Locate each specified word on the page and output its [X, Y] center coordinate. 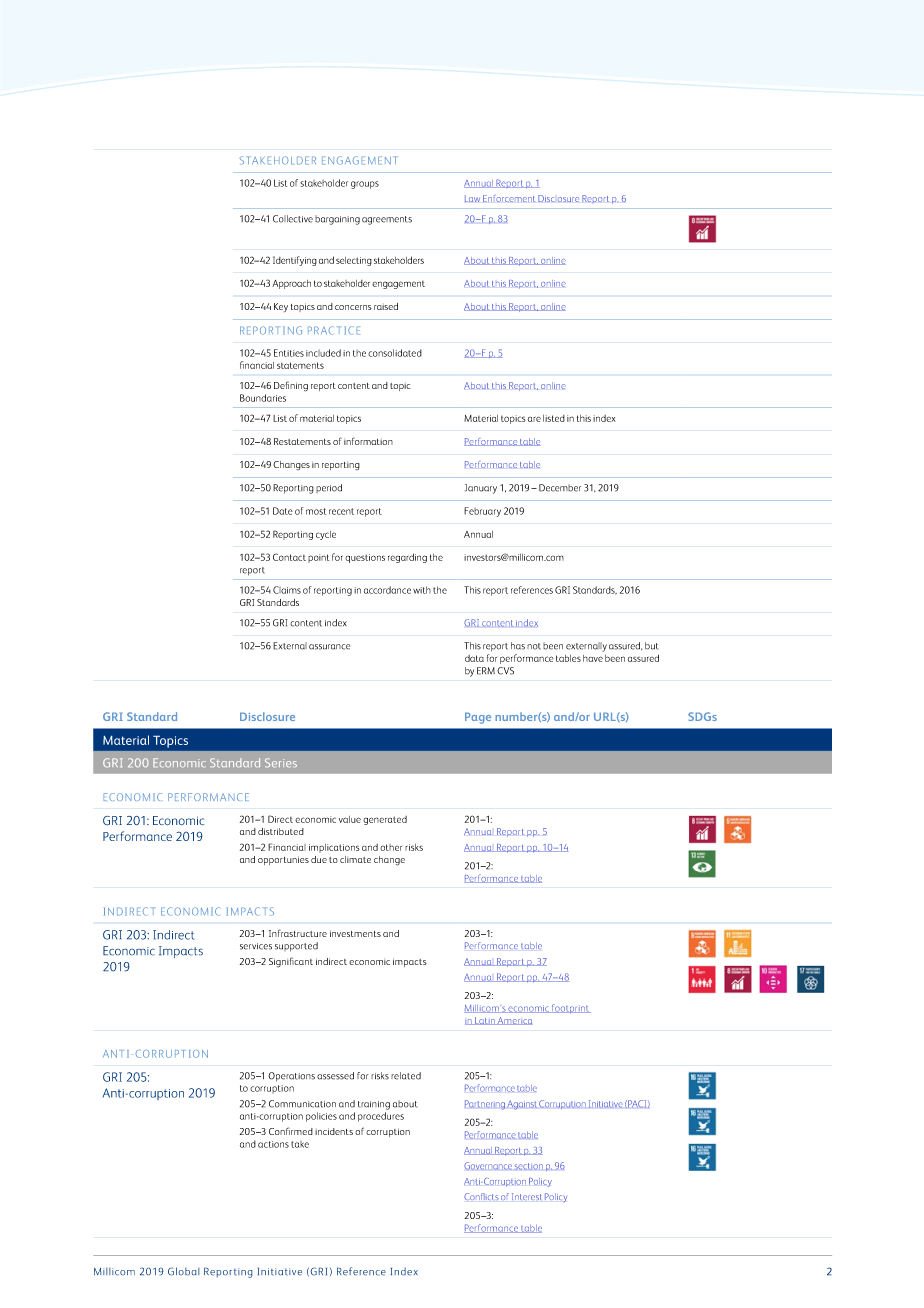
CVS [505, 671]
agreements [387, 220]
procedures [381, 1117]
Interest [526, 1196]
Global [184, 1271]
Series [281, 762]
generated [385, 820]
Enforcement [509, 198]
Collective [293, 219]
